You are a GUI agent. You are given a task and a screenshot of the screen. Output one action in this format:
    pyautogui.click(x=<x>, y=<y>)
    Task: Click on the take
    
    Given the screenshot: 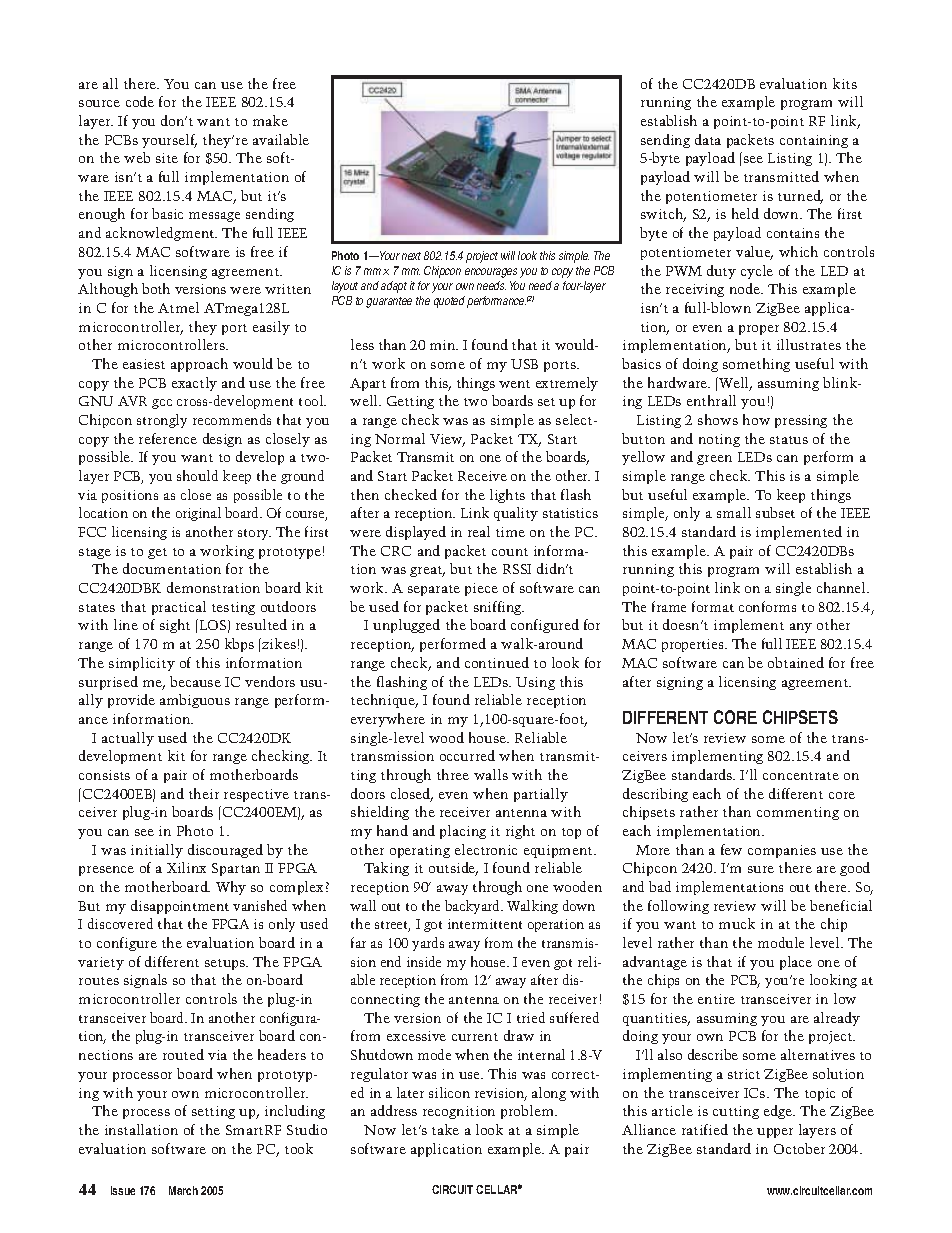 What is the action you would take?
    pyautogui.click(x=445, y=1129)
